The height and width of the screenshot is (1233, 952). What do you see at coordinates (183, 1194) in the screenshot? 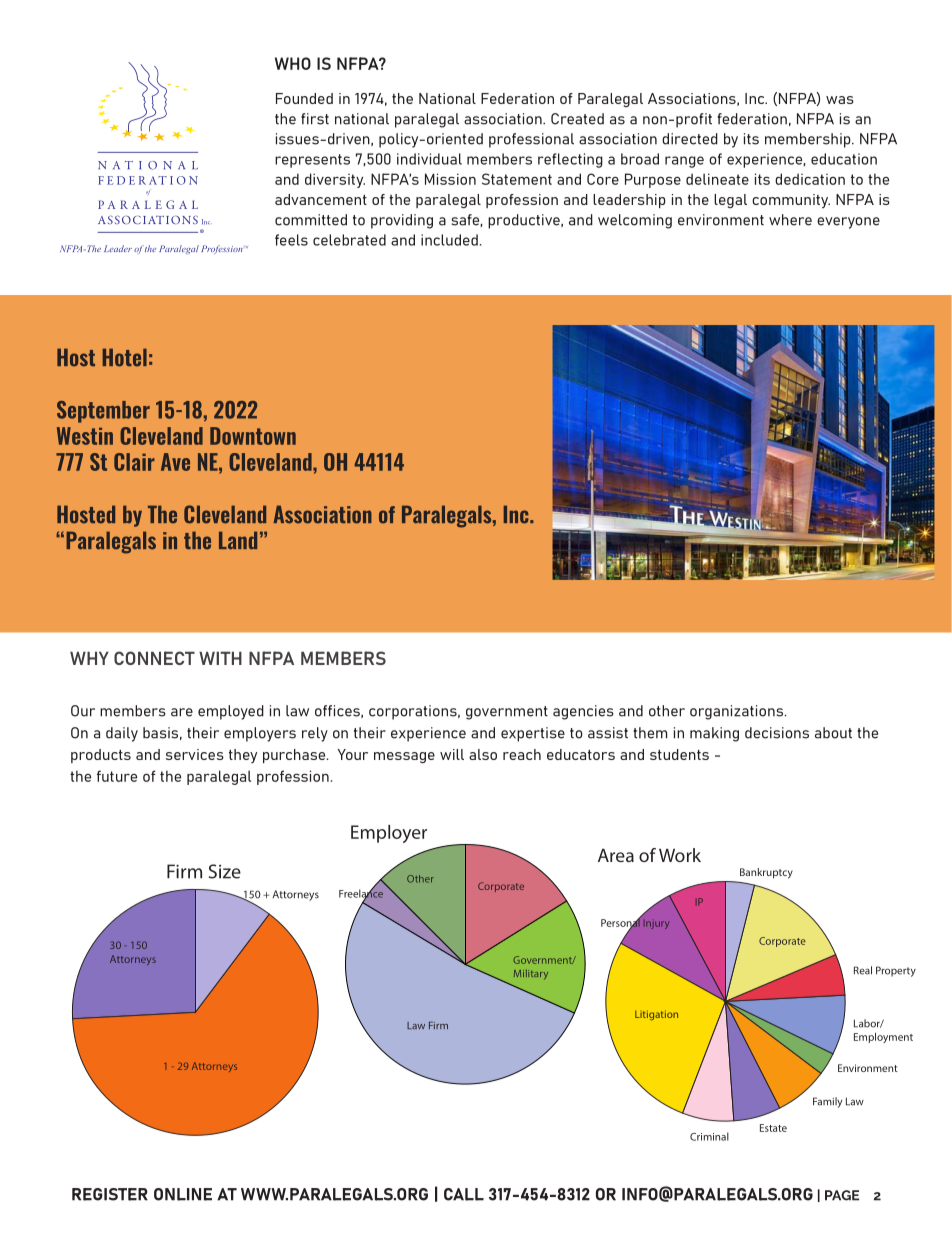
I see `ONLINE` at bounding box center [183, 1194].
